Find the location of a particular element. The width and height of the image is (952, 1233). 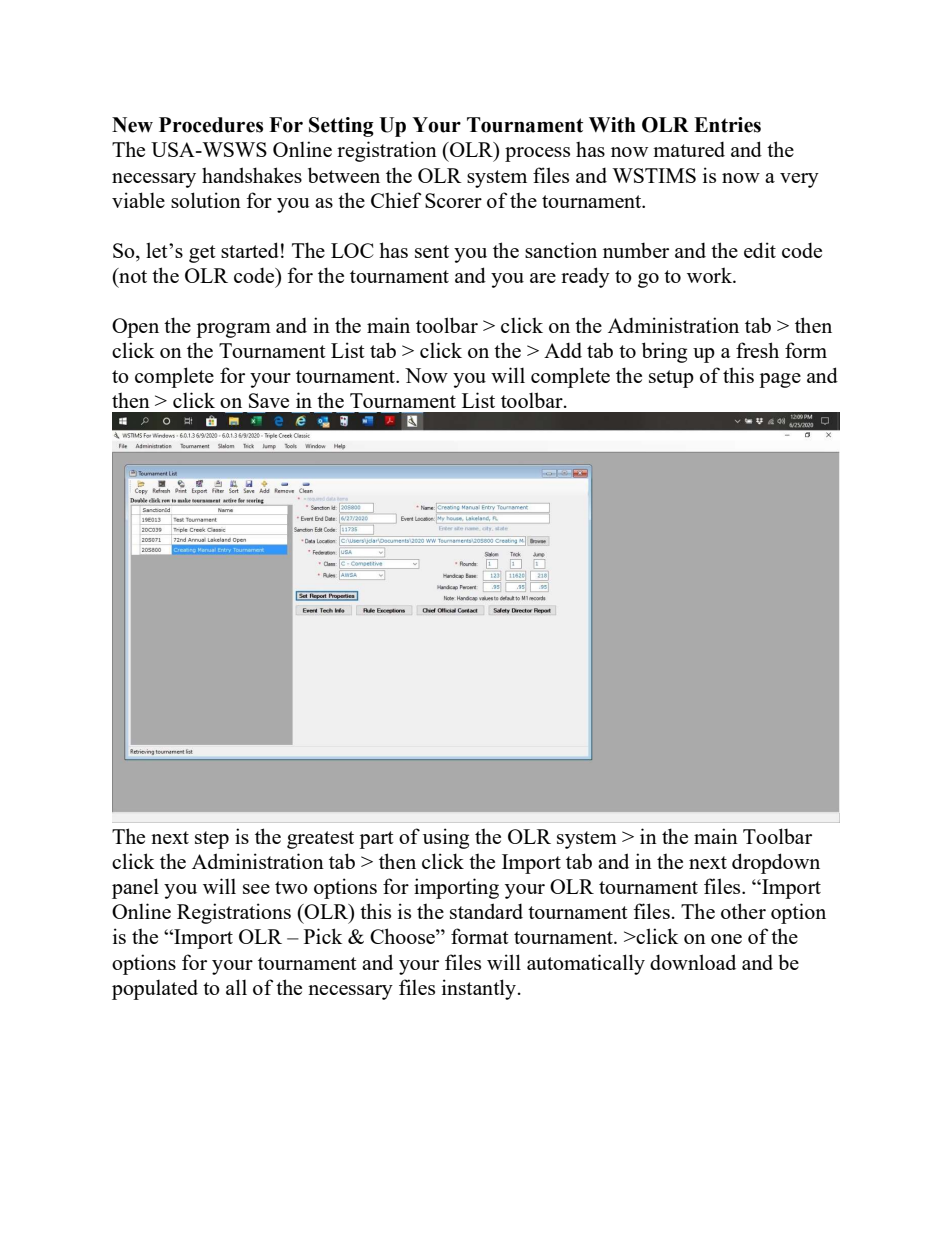

fresh is located at coordinates (757, 350).
